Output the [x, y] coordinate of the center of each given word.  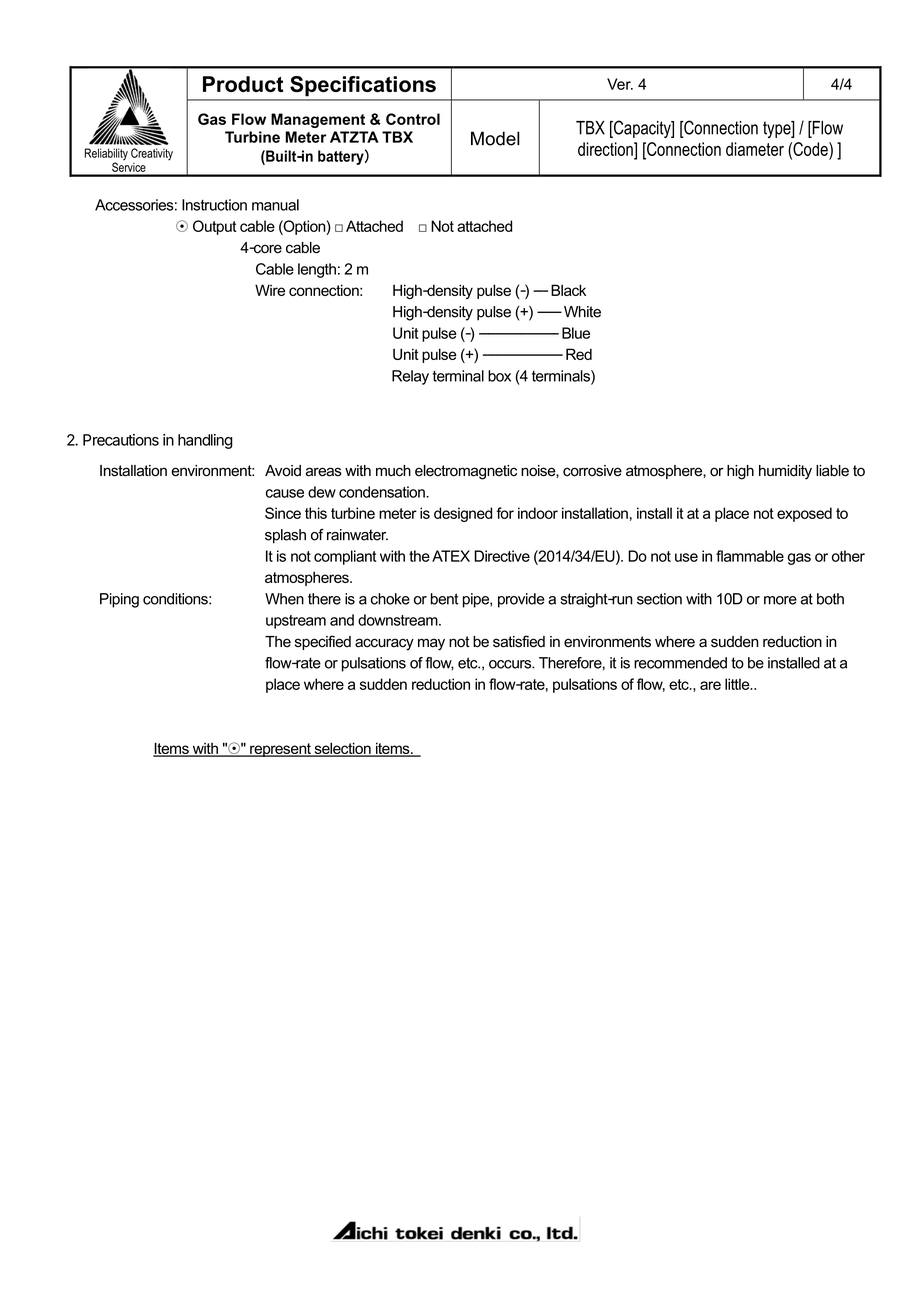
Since [283, 513]
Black [568, 290]
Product [243, 84]
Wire [270, 290]
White [582, 312]
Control [413, 119]
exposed [804, 514]
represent [280, 750]
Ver [620, 84]
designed [463, 514]
